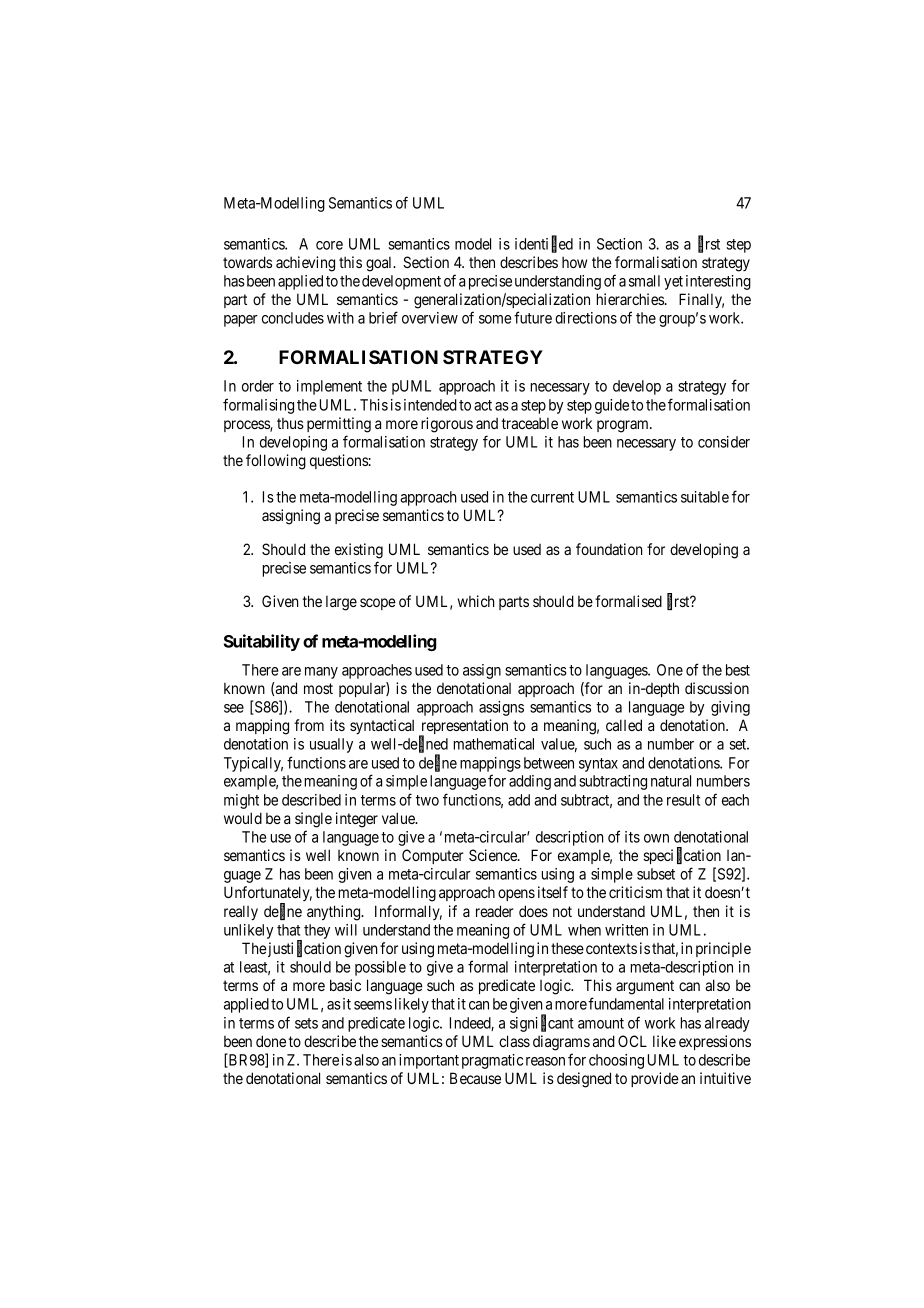 The width and height of the image is (924, 1308). What do you see at coordinates (673, 283) in the image?
I see `yet` at bounding box center [673, 283].
